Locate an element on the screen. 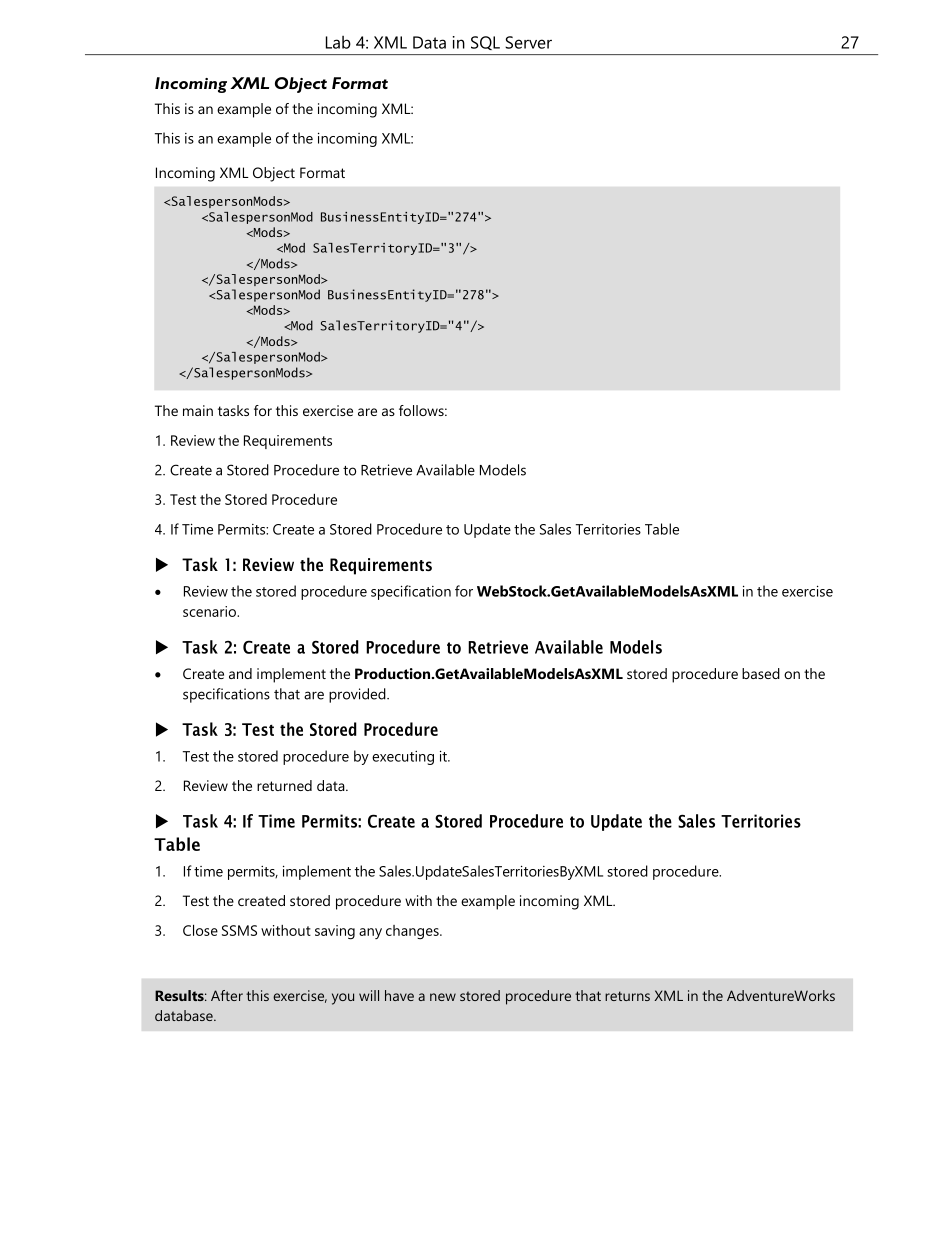 The width and height of the screenshot is (952, 1233). new is located at coordinates (443, 997).
